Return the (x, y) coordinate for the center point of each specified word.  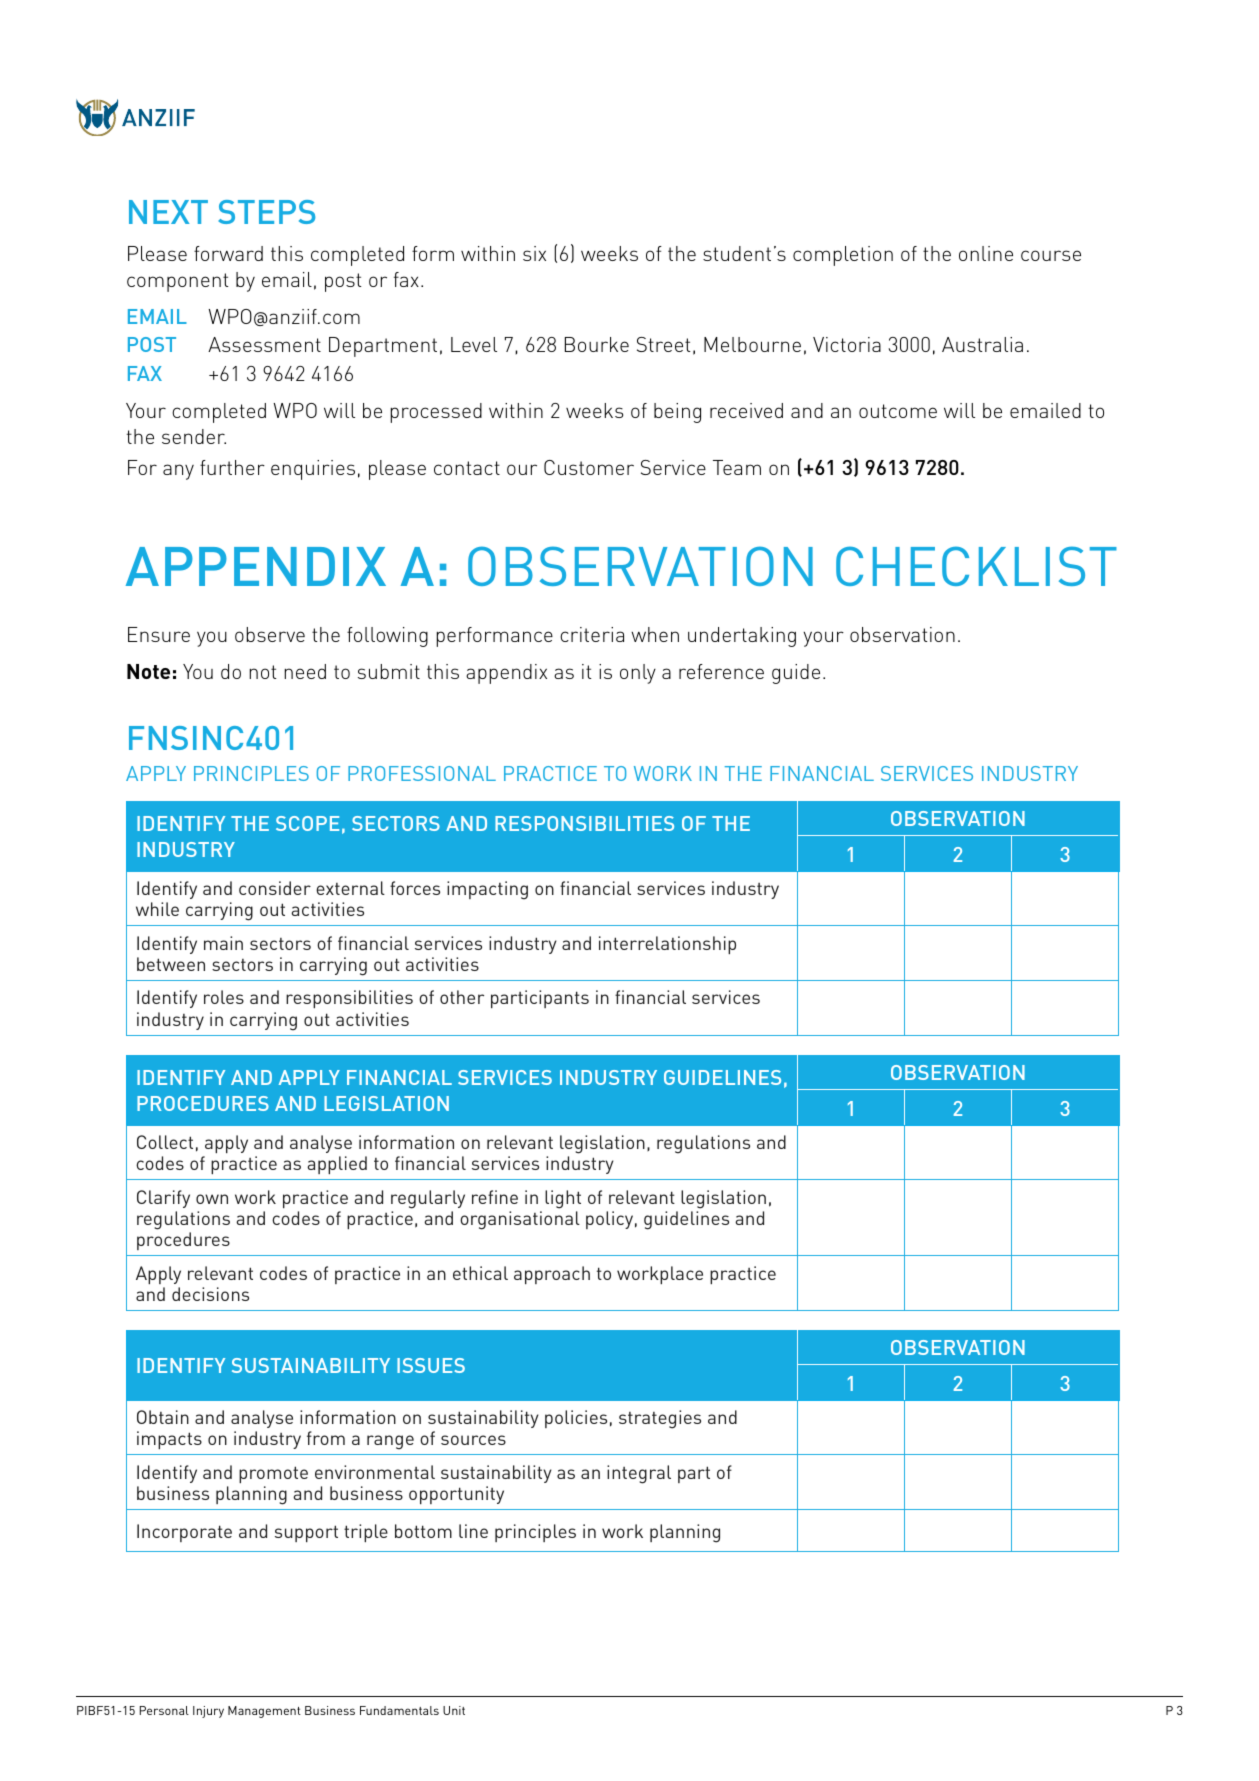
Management (264, 1712)
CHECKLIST (976, 566)
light (563, 1199)
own (212, 1199)
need (305, 671)
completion (843, 256)
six (534, 253)
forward (228, 253)
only (638, 674)
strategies (660, 1419)
